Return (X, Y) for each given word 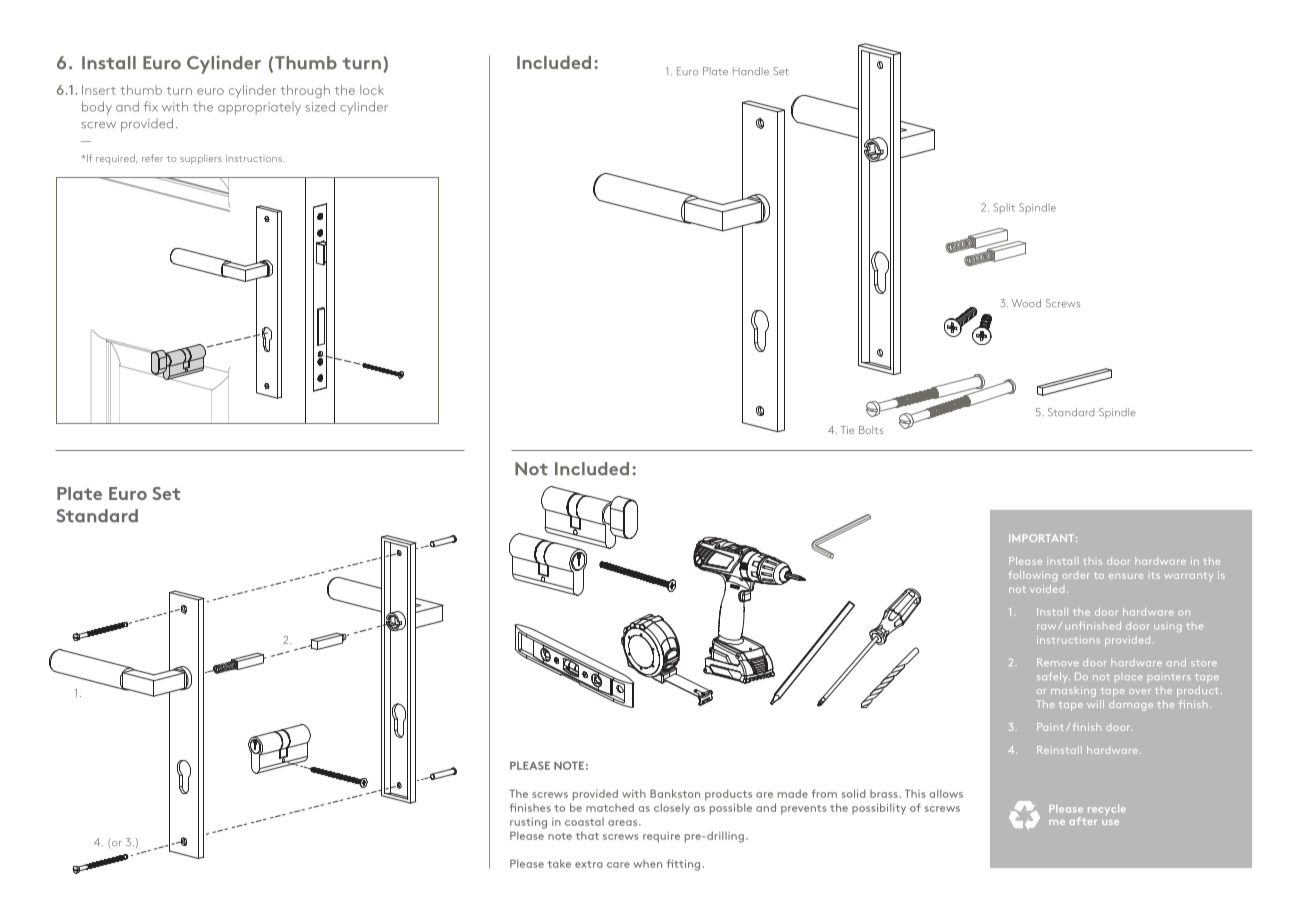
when (647, 864)
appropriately (259, 108)
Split (1004, 208)
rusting (528, 823)
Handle (751, 71)
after (1083, 821)
